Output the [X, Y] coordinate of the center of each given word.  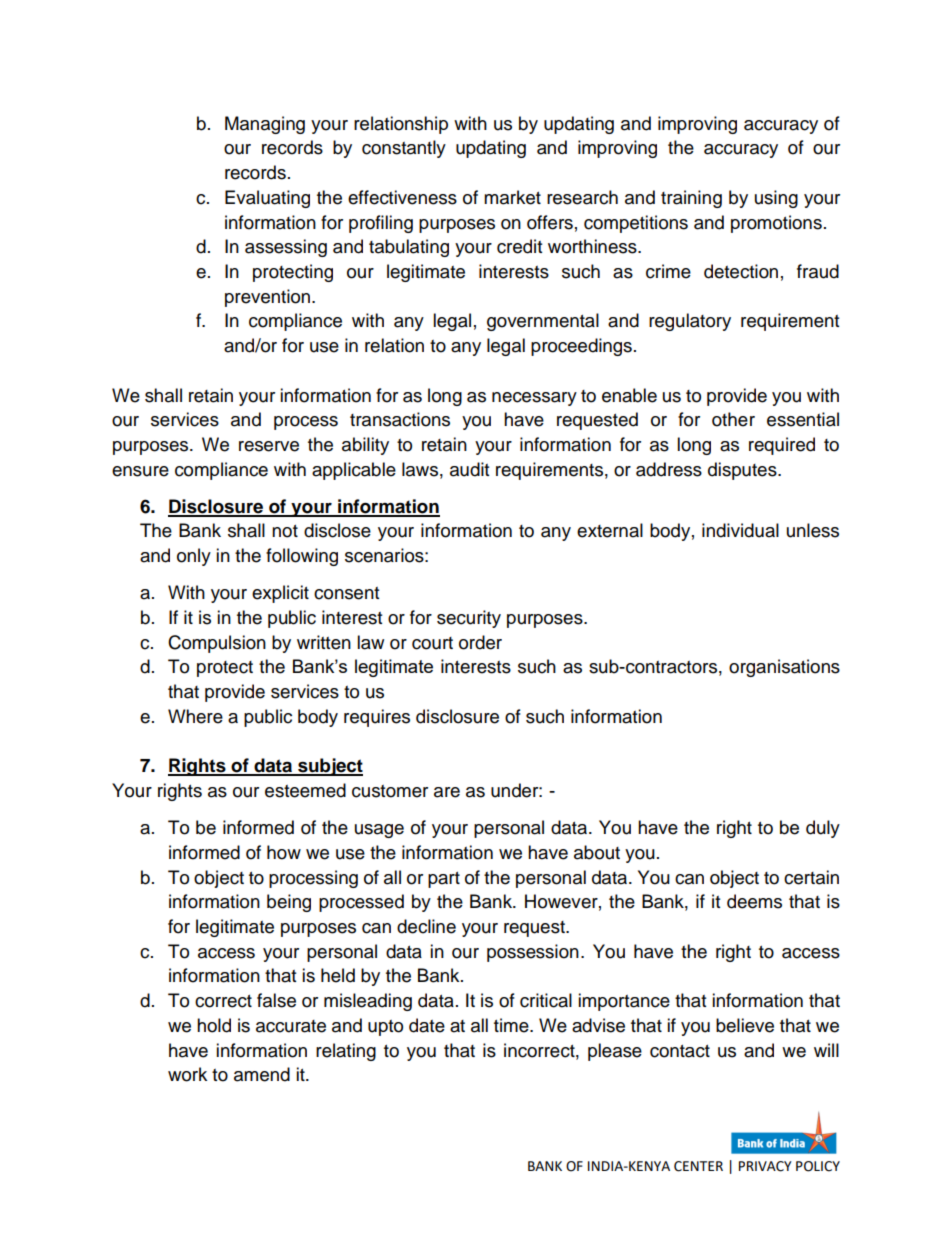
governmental [543, 322]
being [289, 903]
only [194, 557]
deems [754, 901]
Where [195, 716]
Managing [265, 125]
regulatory [690, 322]
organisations [784, 668]
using [776, 199]
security [469, 619]
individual [740, 530]
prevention [267, 298]
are [447, 792]
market [512, 197]
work [187, 1074]
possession [533, 953]
